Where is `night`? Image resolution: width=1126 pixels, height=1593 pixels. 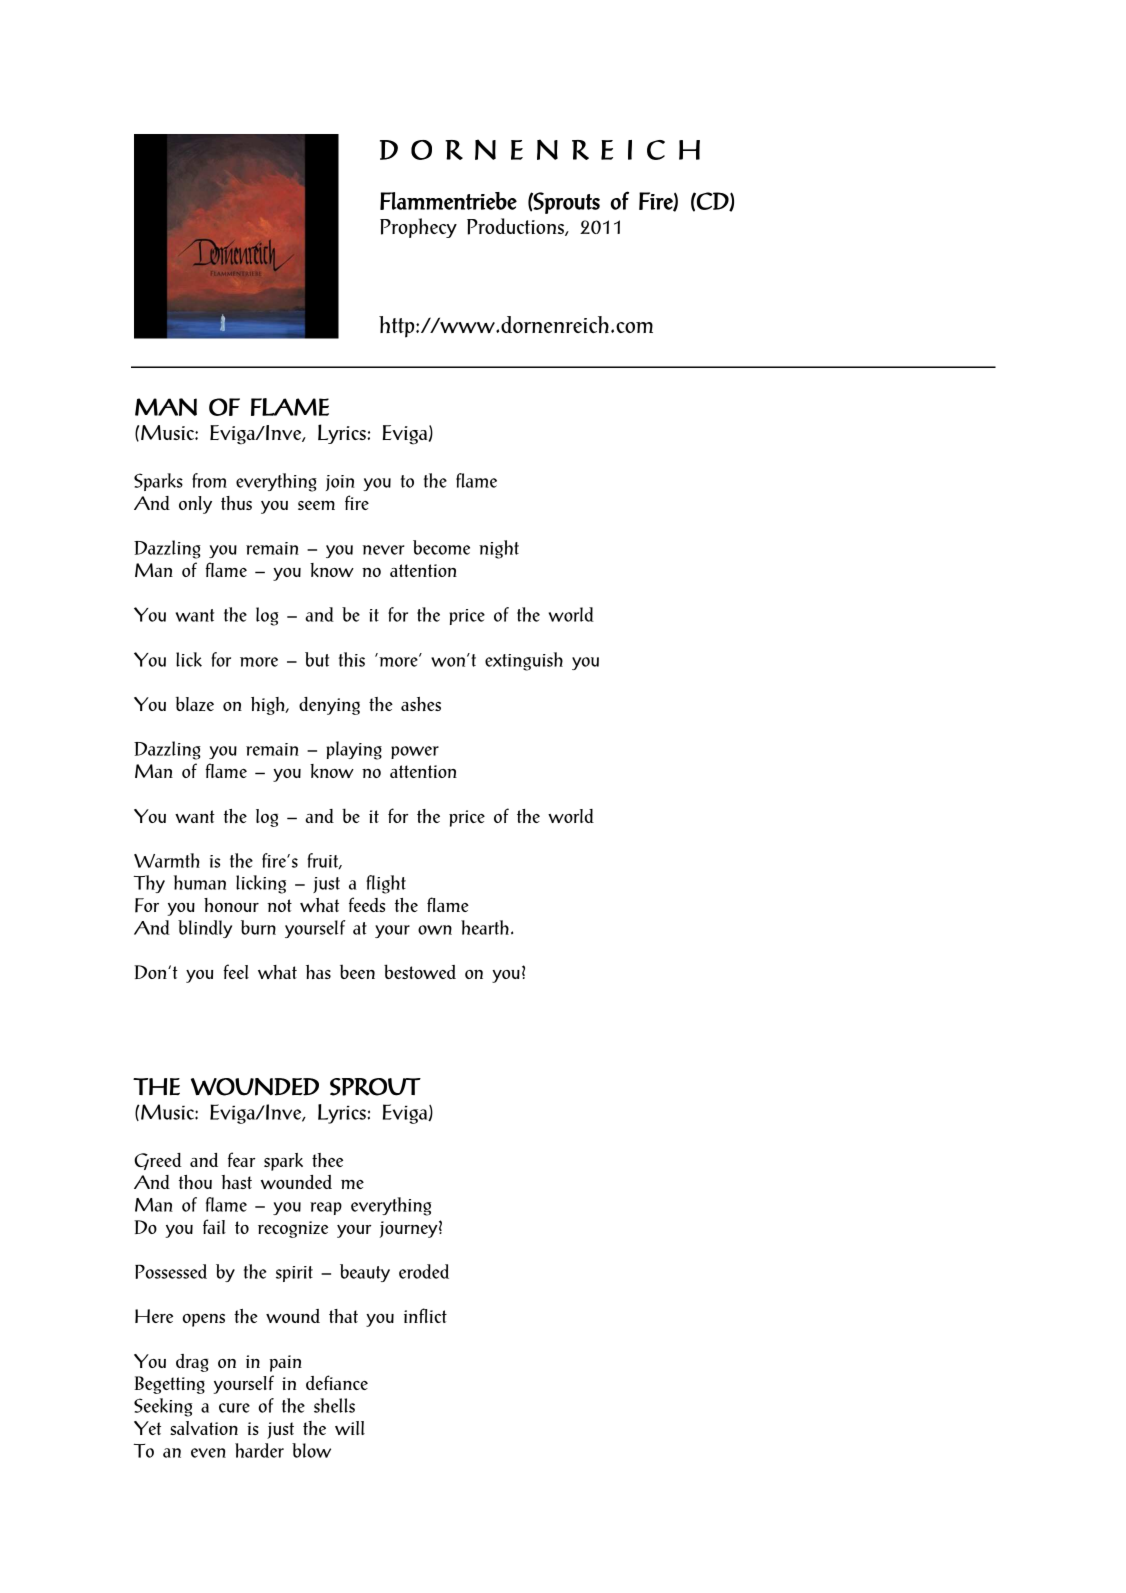
night is located at coordinates (499, 549).
